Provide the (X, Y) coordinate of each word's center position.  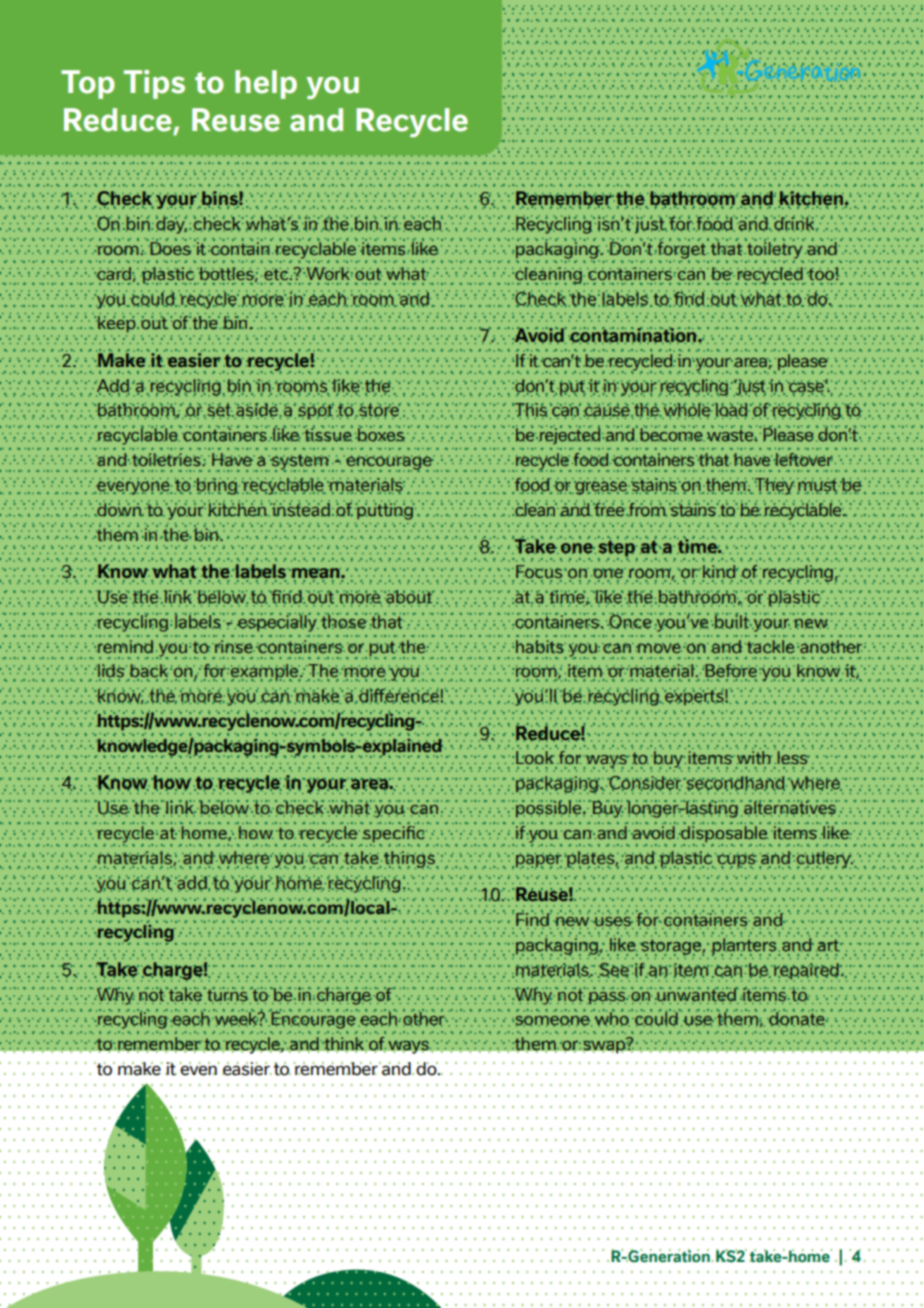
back (149, 672)
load (732, 411)
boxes (380, 434)
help (266, 84)
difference (398, 696)
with (754, 758)
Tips (154, 84)
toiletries (166, 459)
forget (681, 250)
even (199, 1069)
